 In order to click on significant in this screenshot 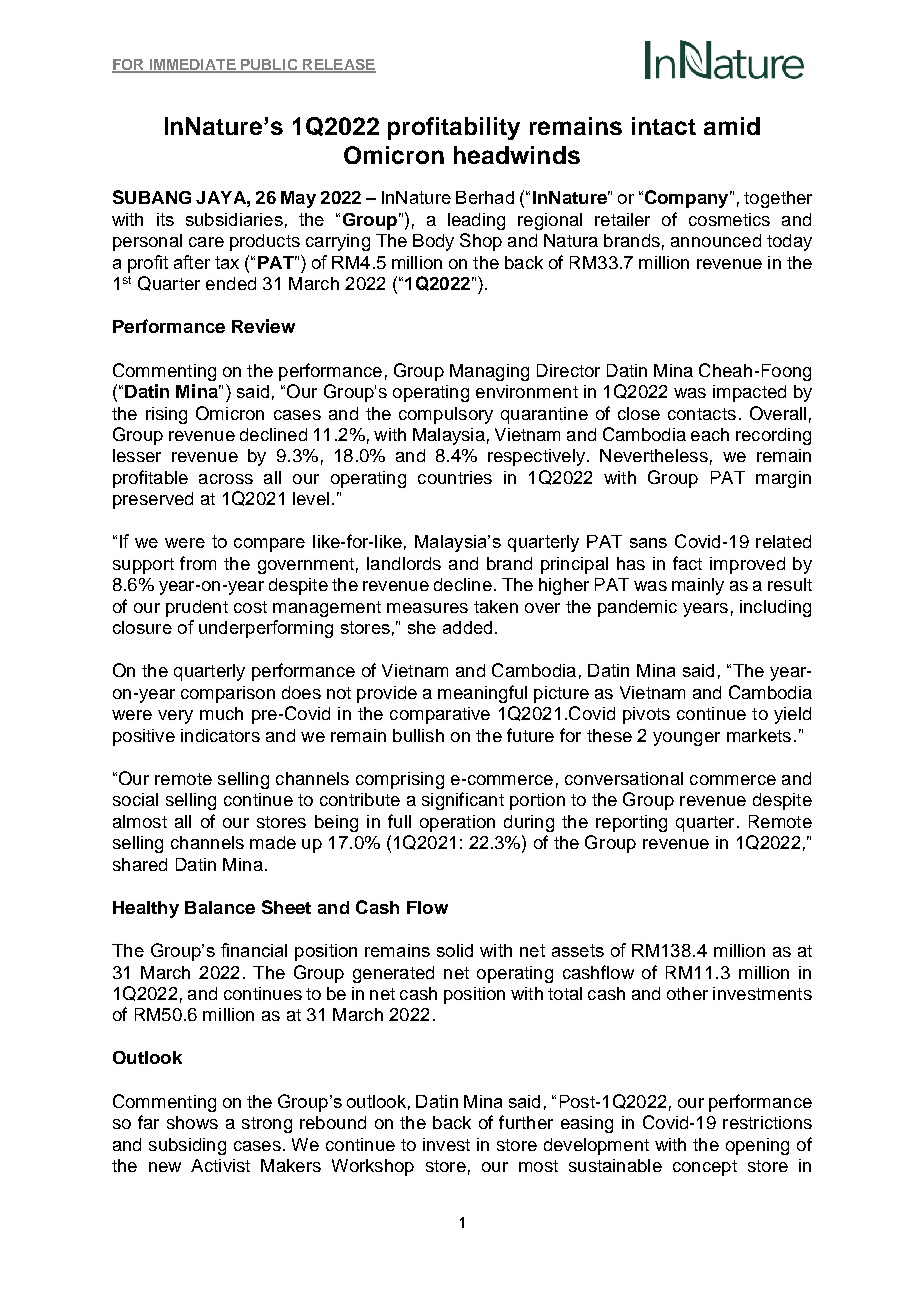, I will do `click(463, 801)`.
